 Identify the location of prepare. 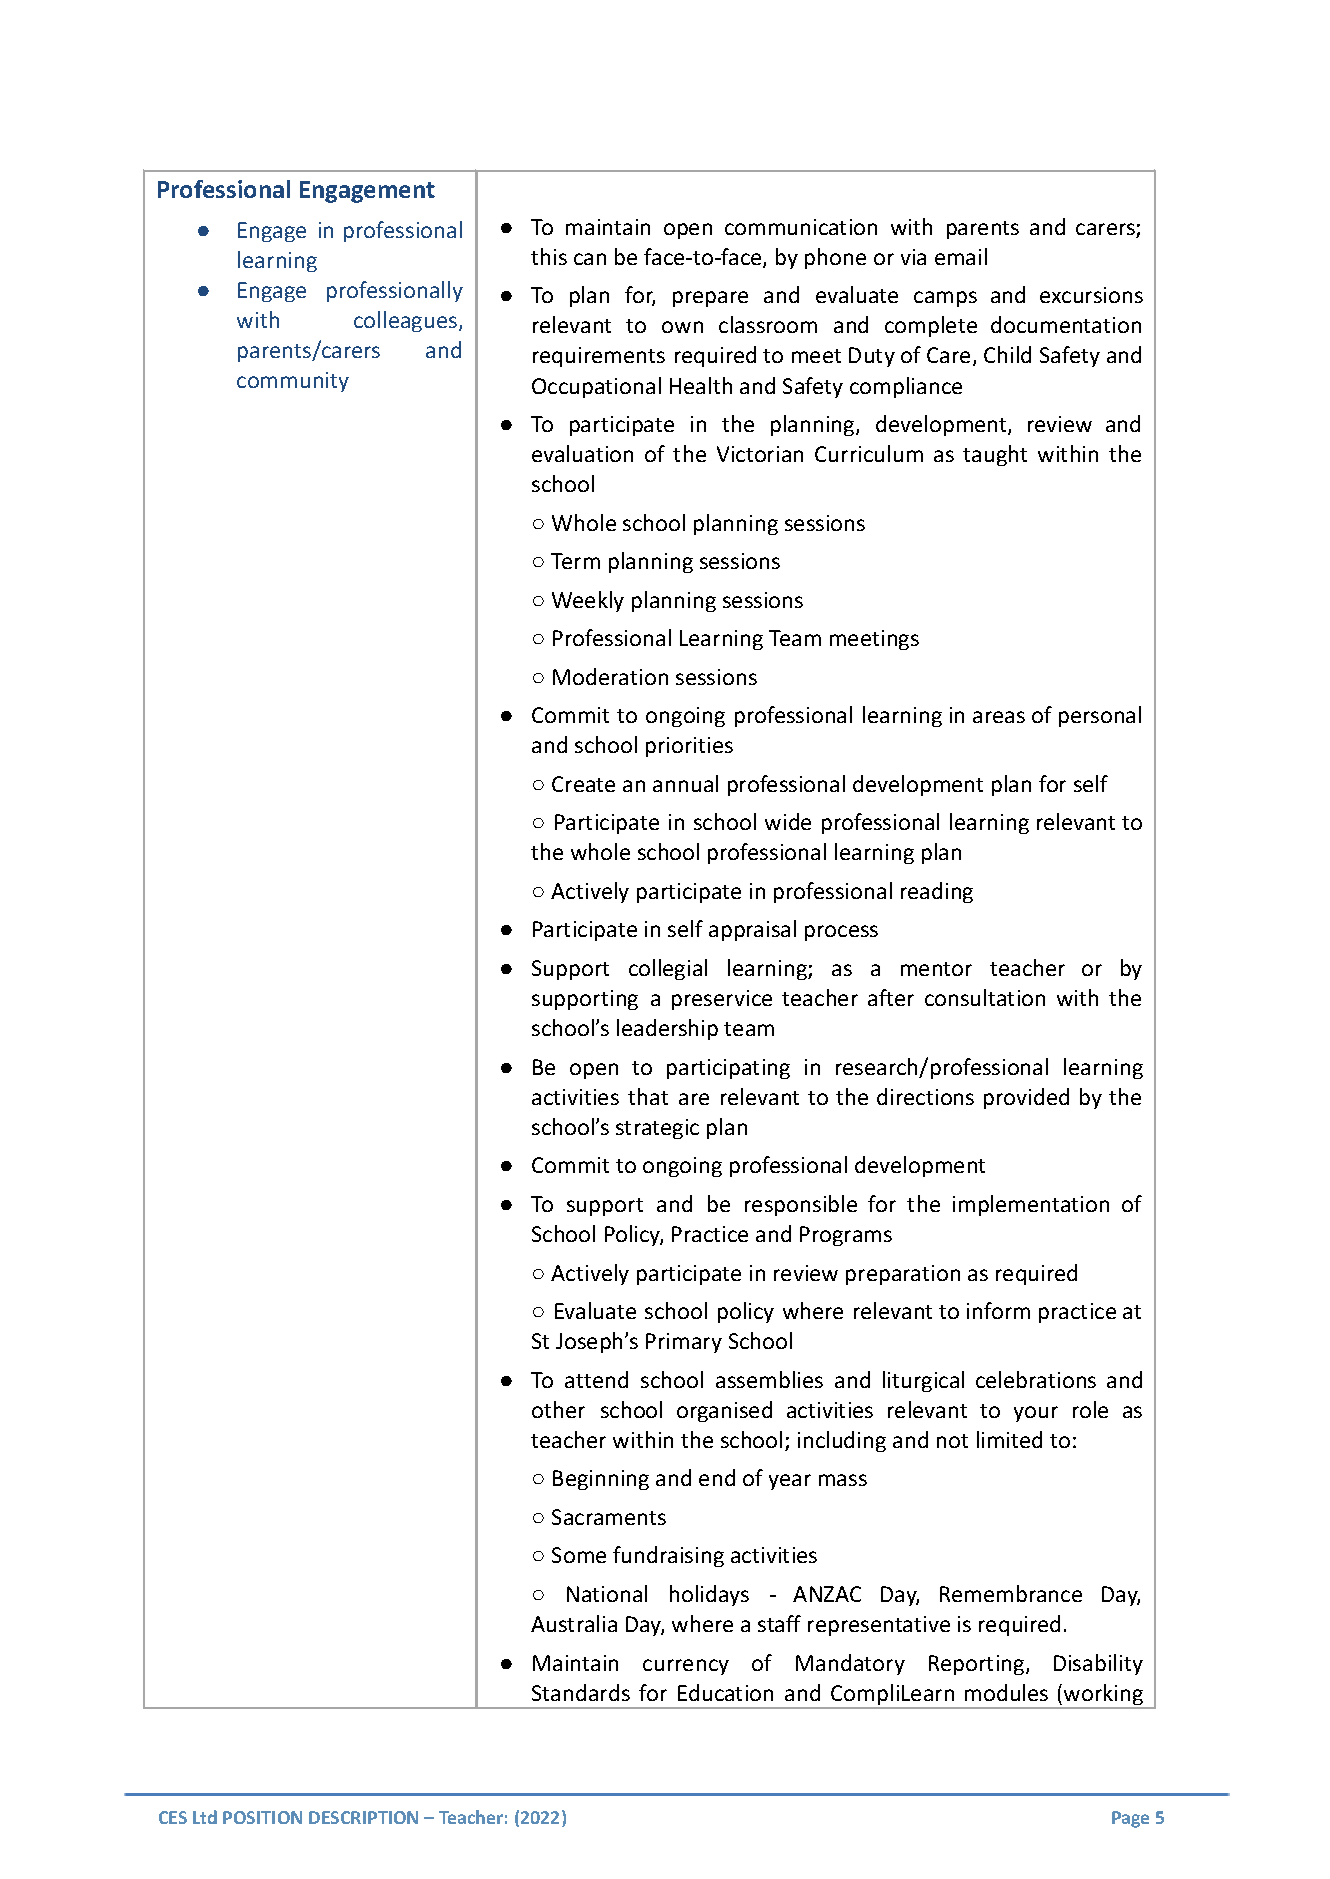
(710, 299).
